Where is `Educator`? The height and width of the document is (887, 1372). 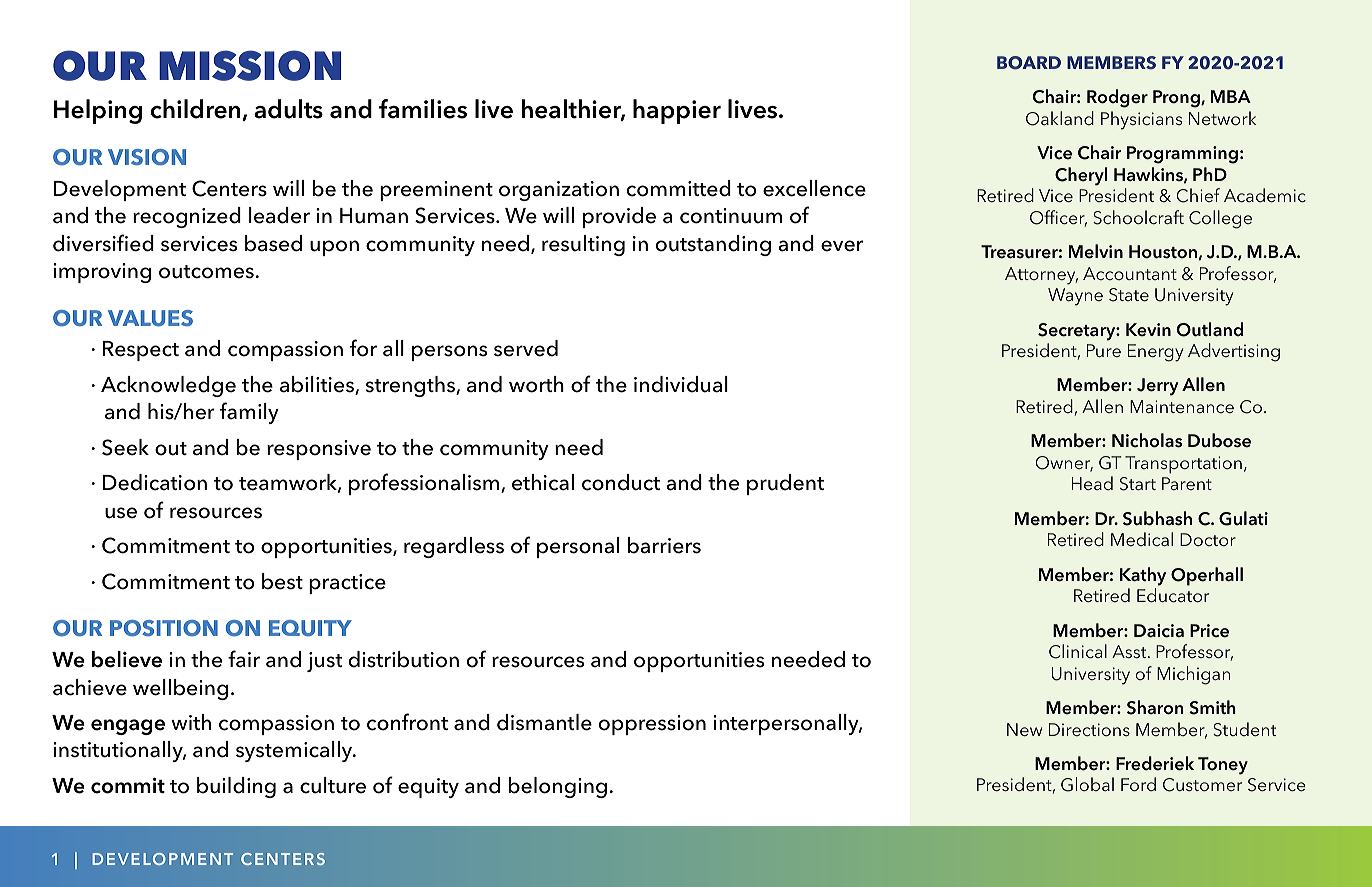 Educator is located at coordinates (1173, 595).
